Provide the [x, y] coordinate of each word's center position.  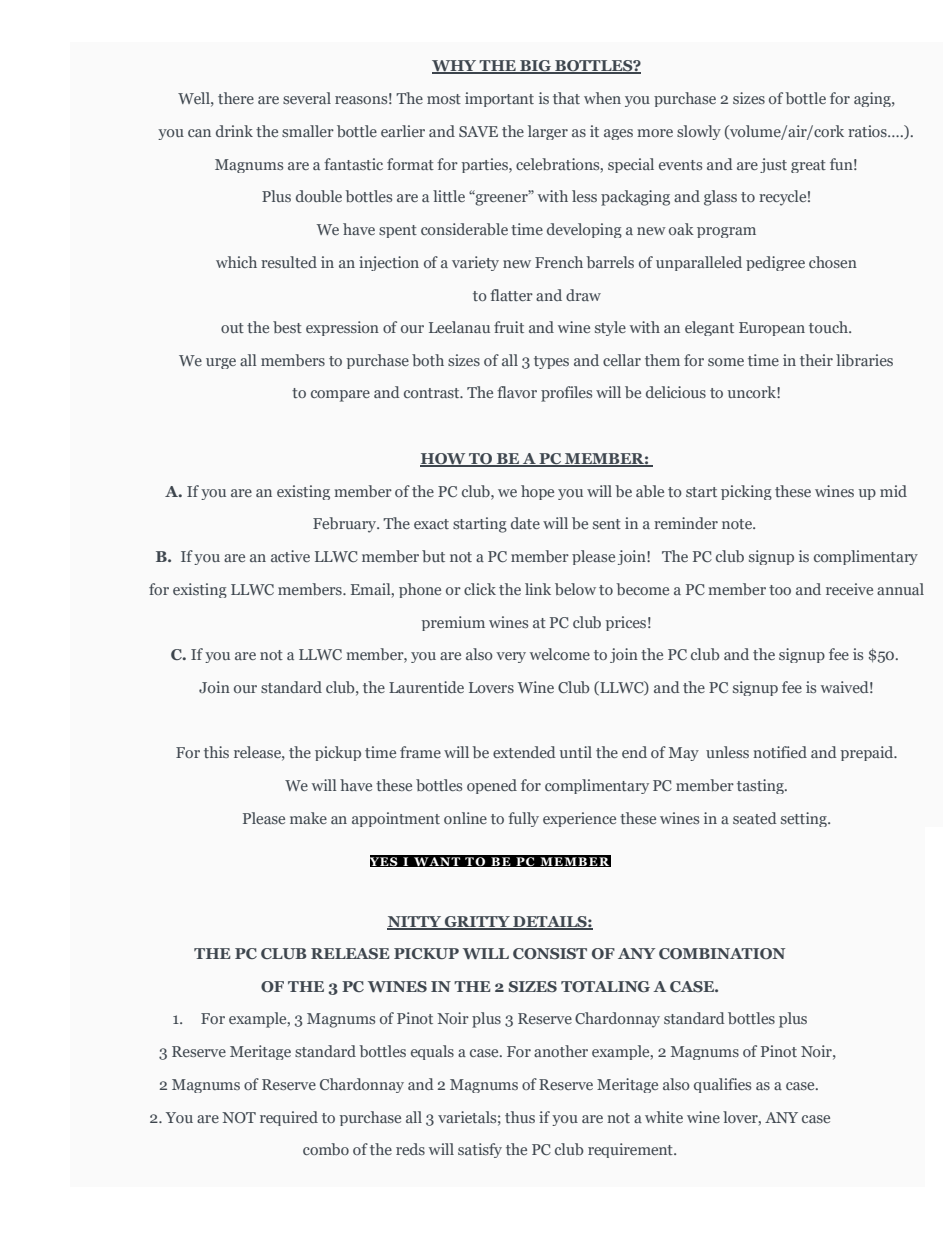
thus [520, 1117]
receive [849, 589]
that [566, 98]
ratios [868, 131]
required [289, 1118]
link [538, 589]
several [307, 98]
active [290, 556]
